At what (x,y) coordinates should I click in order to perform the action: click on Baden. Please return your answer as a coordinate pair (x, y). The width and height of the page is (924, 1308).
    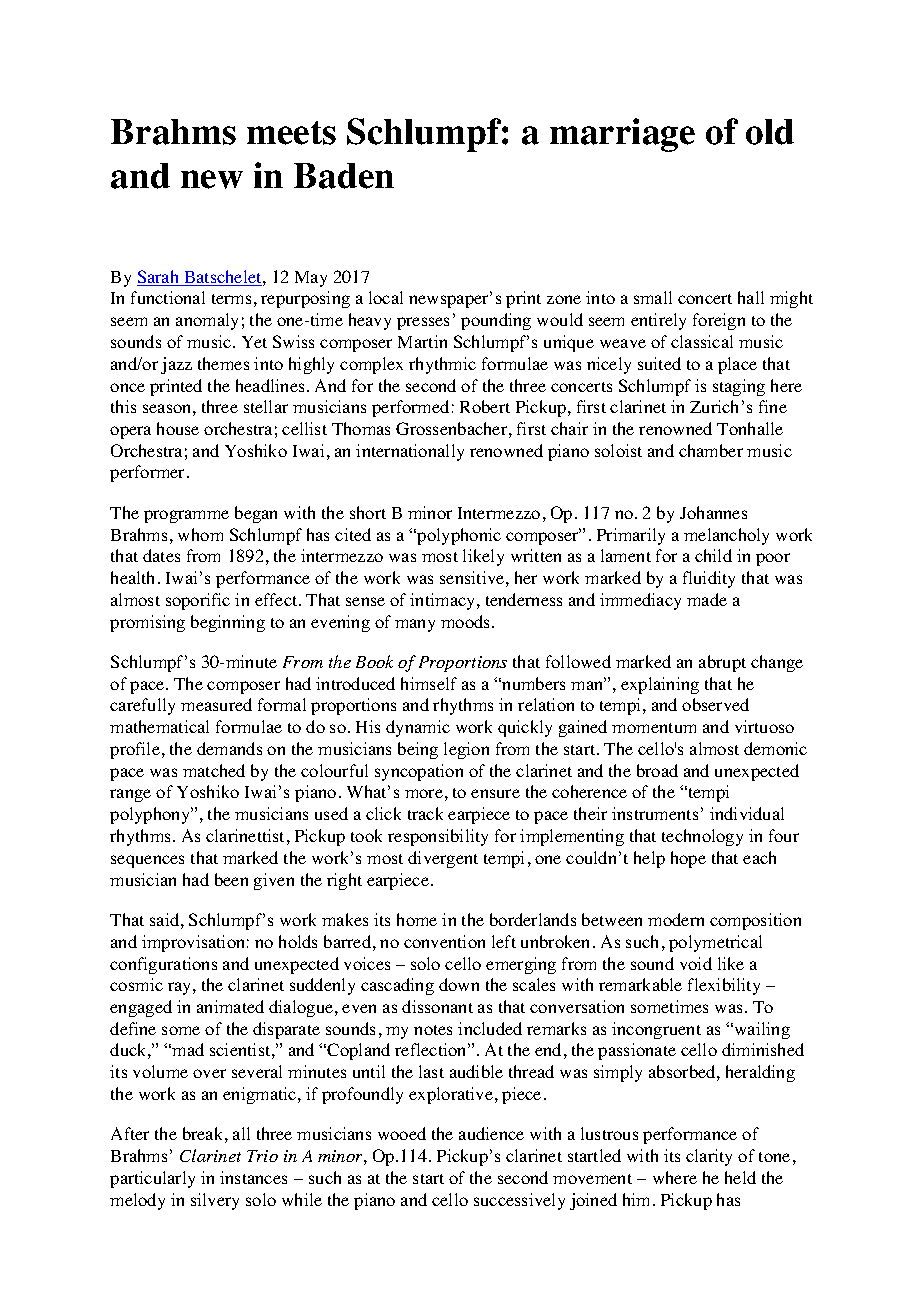
    Looking at the image, I should click on (344, 176).
